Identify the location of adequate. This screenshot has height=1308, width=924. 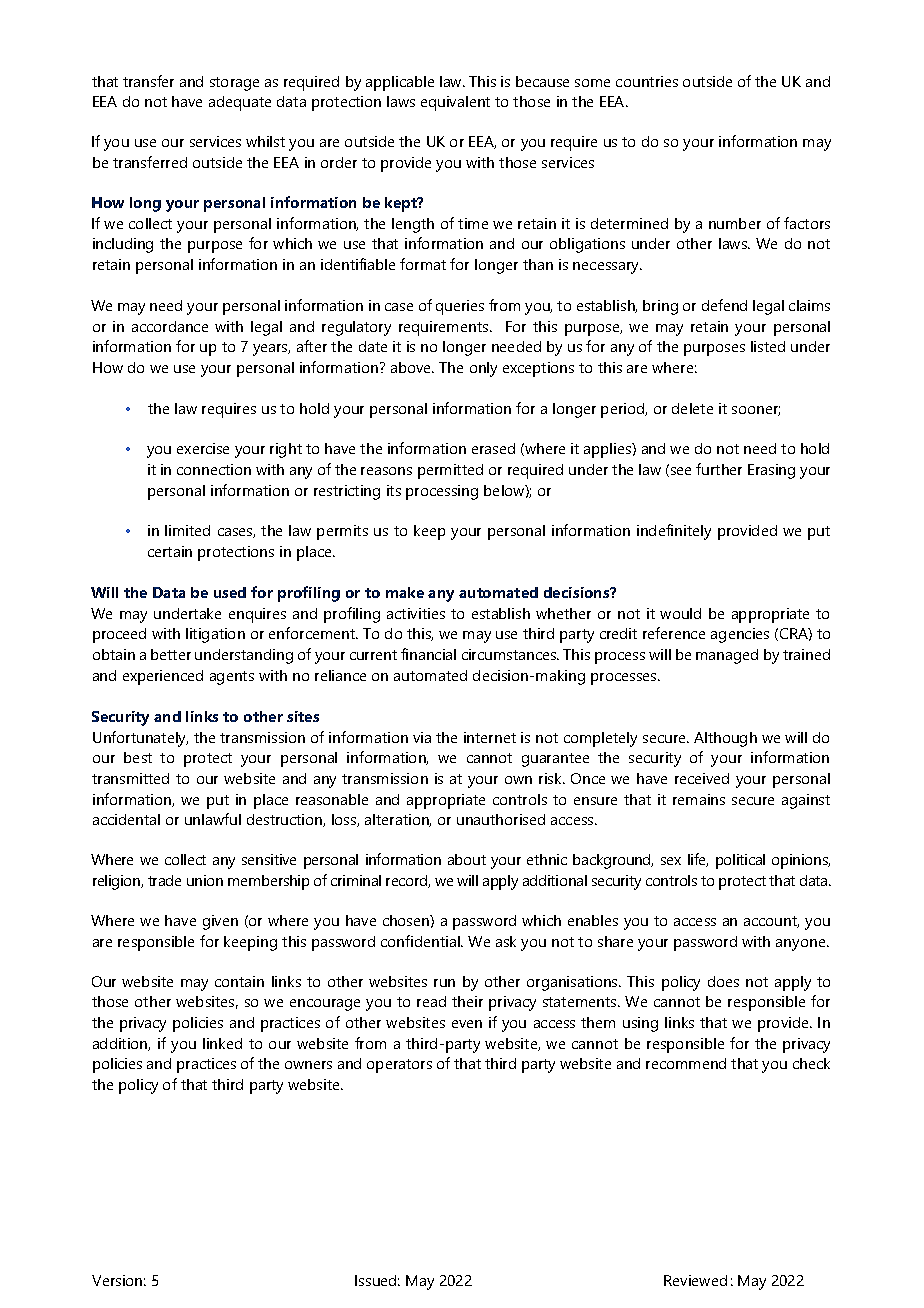
(240, 103).
